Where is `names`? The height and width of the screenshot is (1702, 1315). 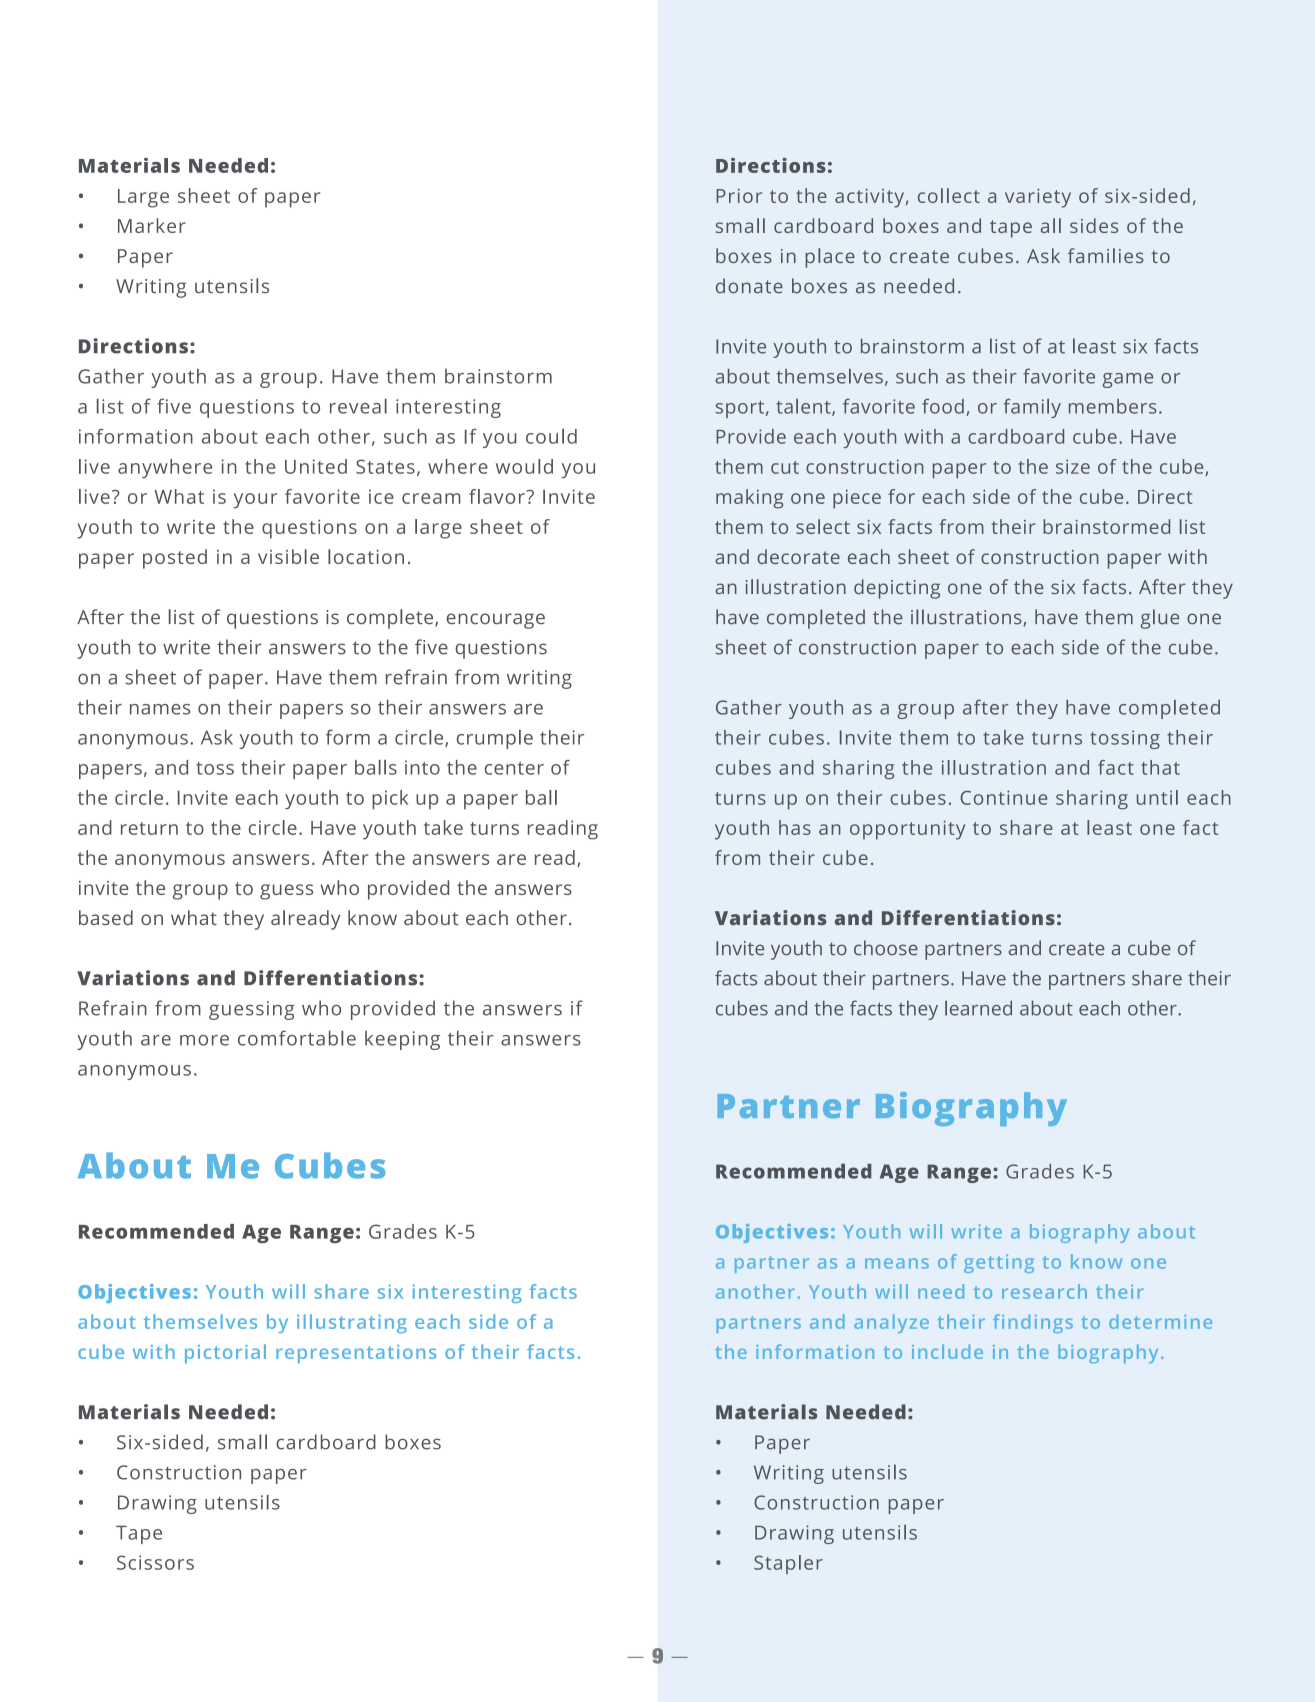
names is located at coordinates (160, 709).
